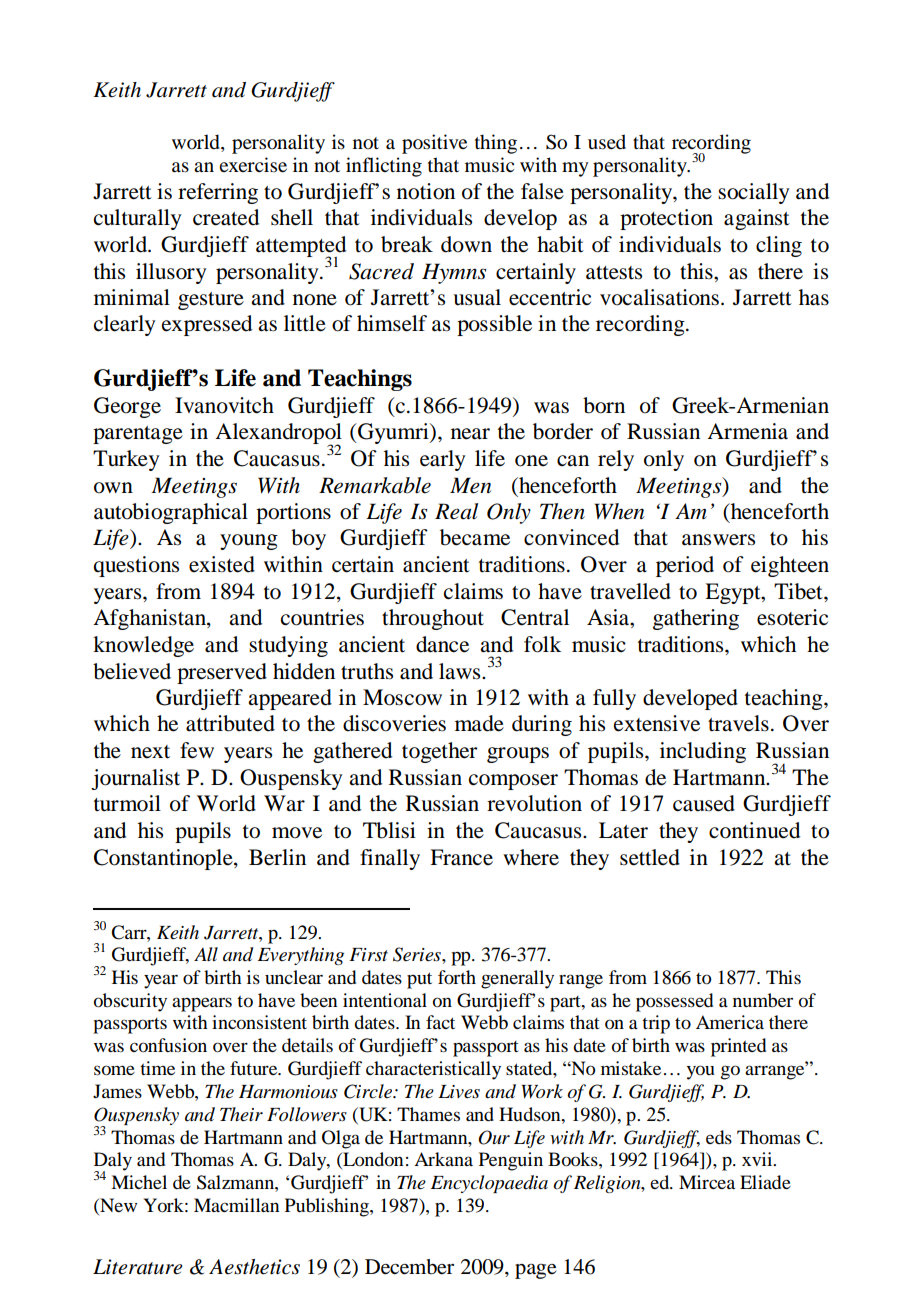  Describe the element at coordinates (236, 1205) in the document. I see `Macmillan` at that location.
